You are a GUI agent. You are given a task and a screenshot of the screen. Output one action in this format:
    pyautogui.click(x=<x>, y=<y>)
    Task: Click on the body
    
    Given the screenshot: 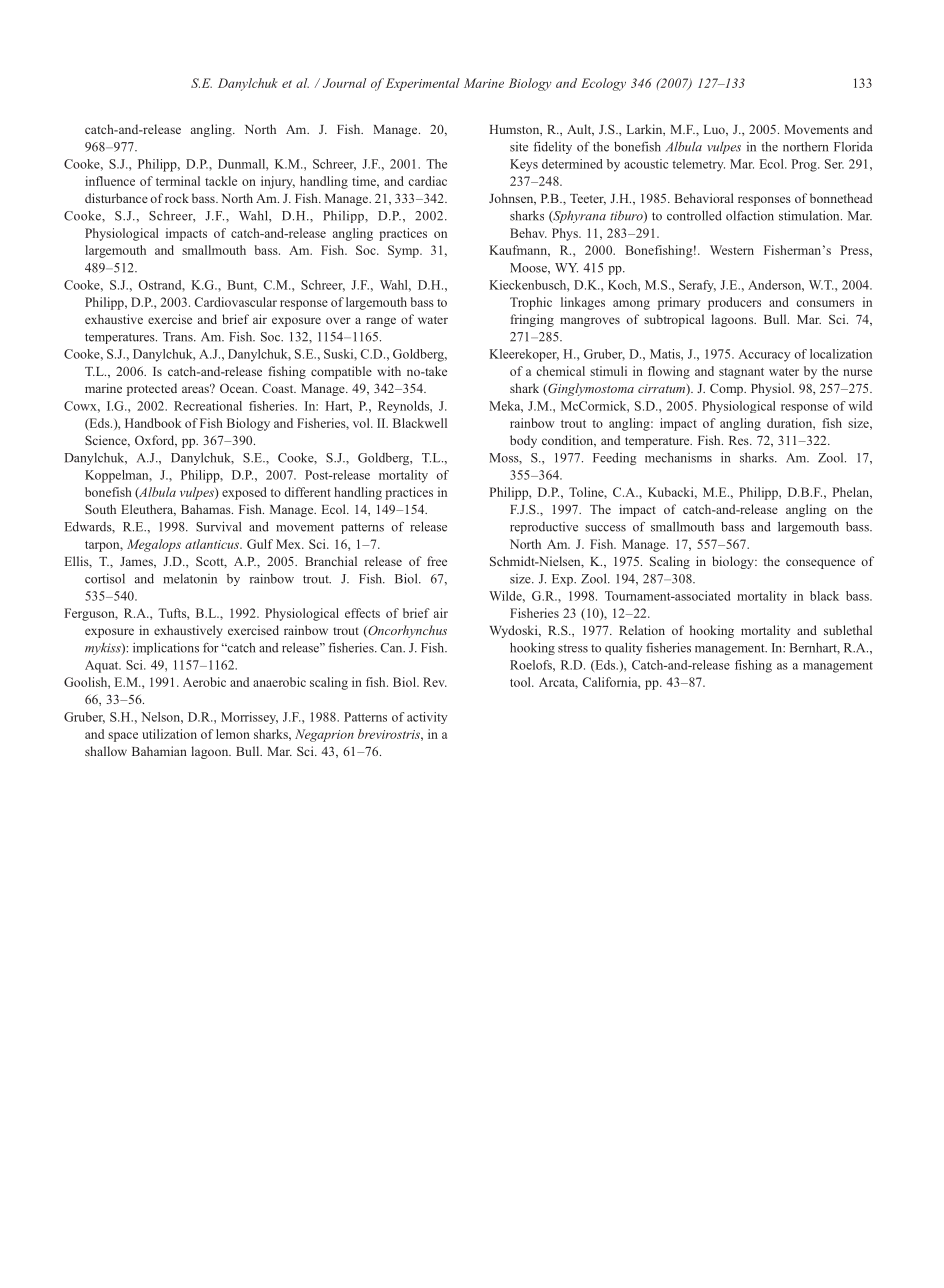 What is the action you would take?
    pyautogui.click(x=523, y=441)
